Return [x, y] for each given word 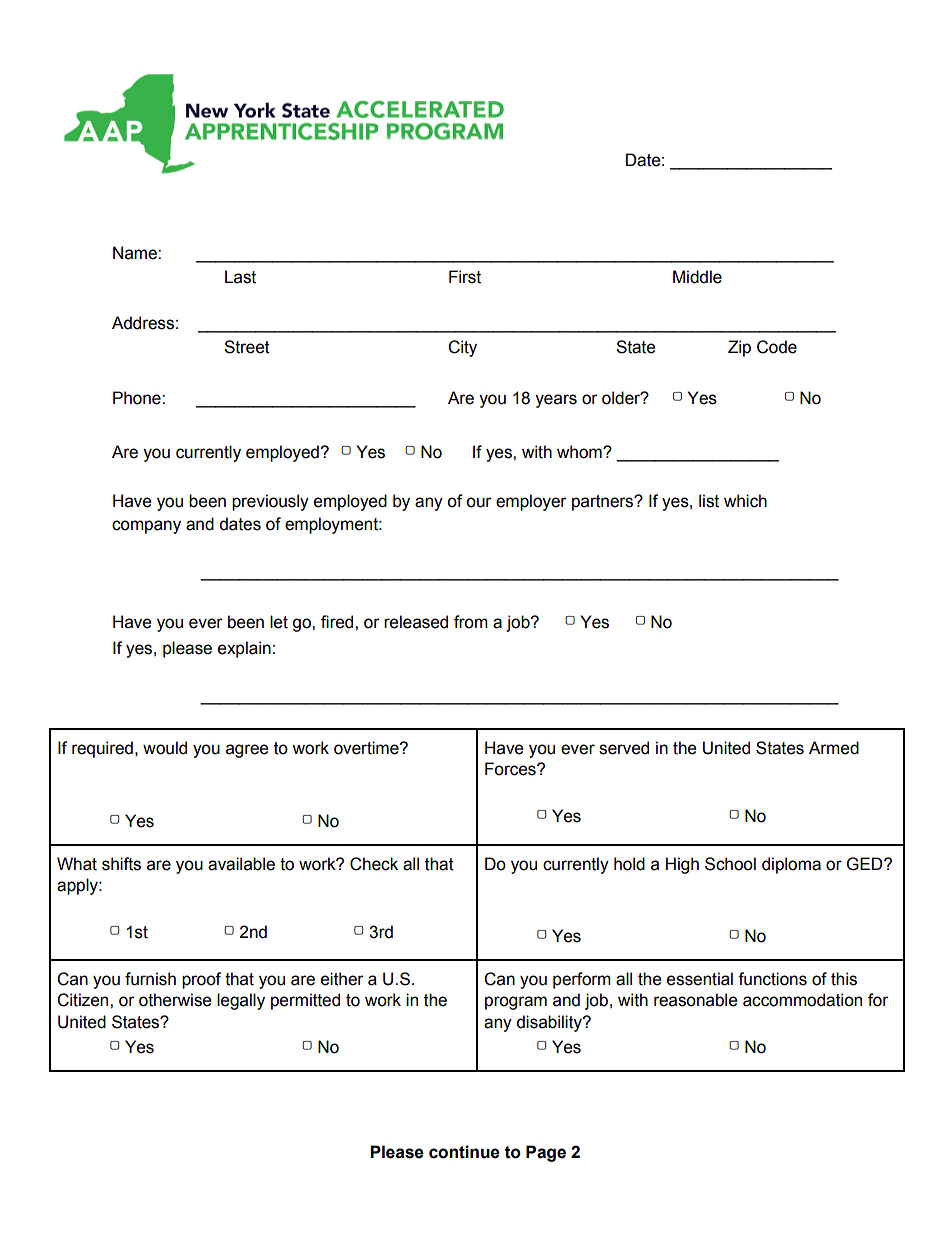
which [745, 501]
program [516, 1003]
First [465, 277]
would [165, 748]
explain [244, 649]
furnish [150, 979]
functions [772, 979]
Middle [697, 277]
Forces [511, 769]
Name [136, 253]
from [471, 622]
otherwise [175, 1000]
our [479, 502]
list [709, 501]
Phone [138, 398]
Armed [834, 748]
